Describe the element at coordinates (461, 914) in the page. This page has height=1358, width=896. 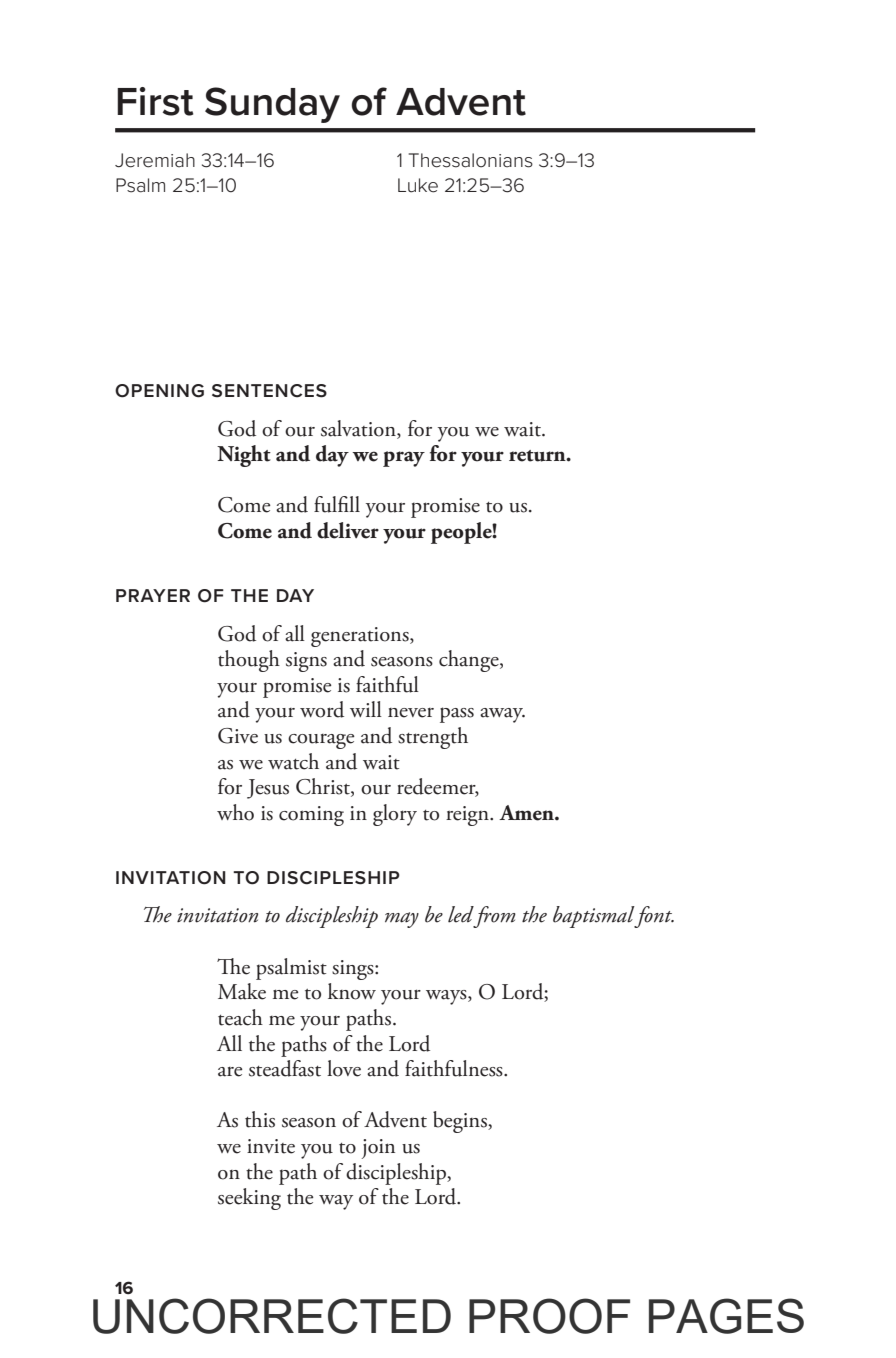
I see `led` at that location.
